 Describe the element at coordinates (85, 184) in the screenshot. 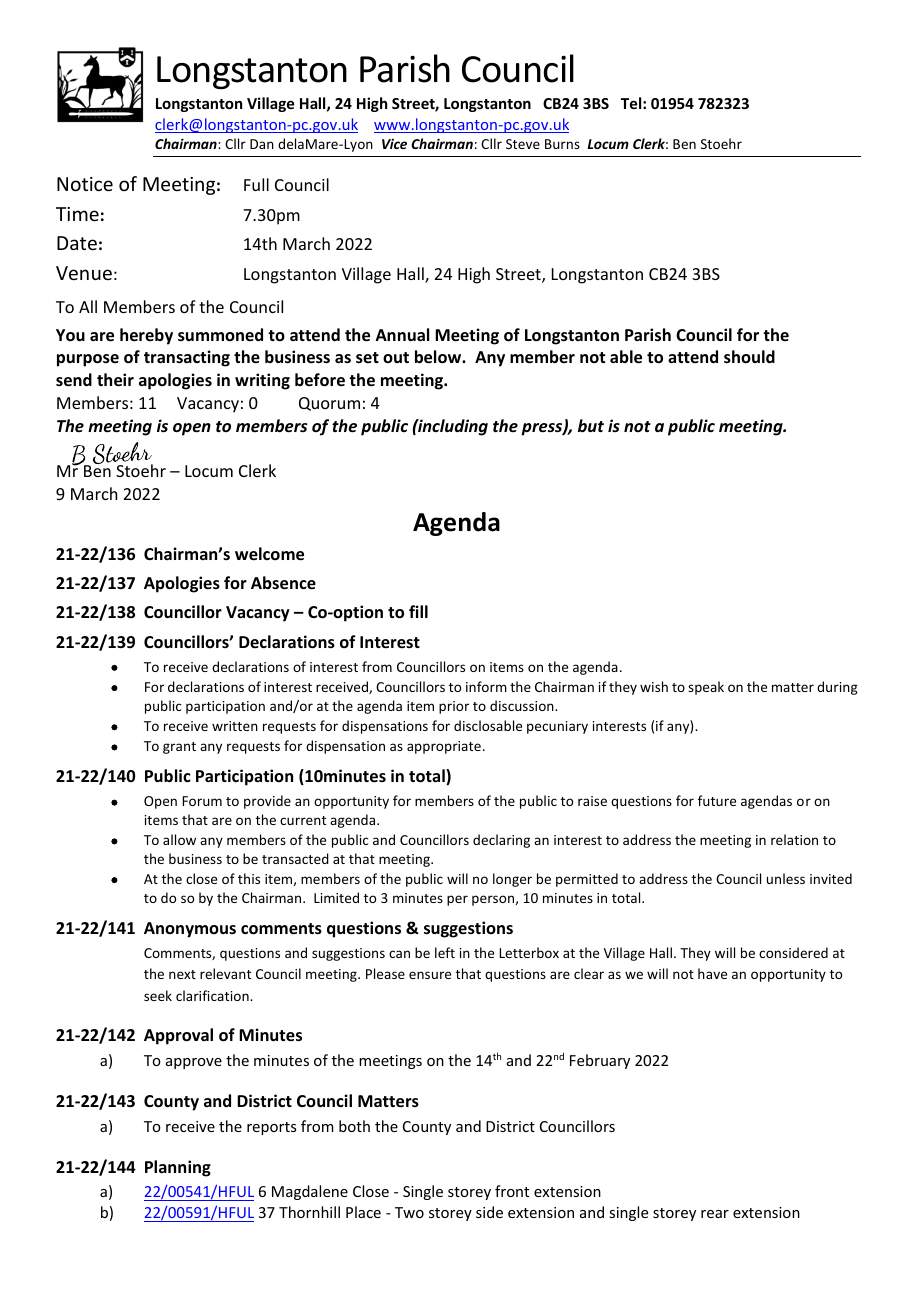

I see `Notice` at that location.
